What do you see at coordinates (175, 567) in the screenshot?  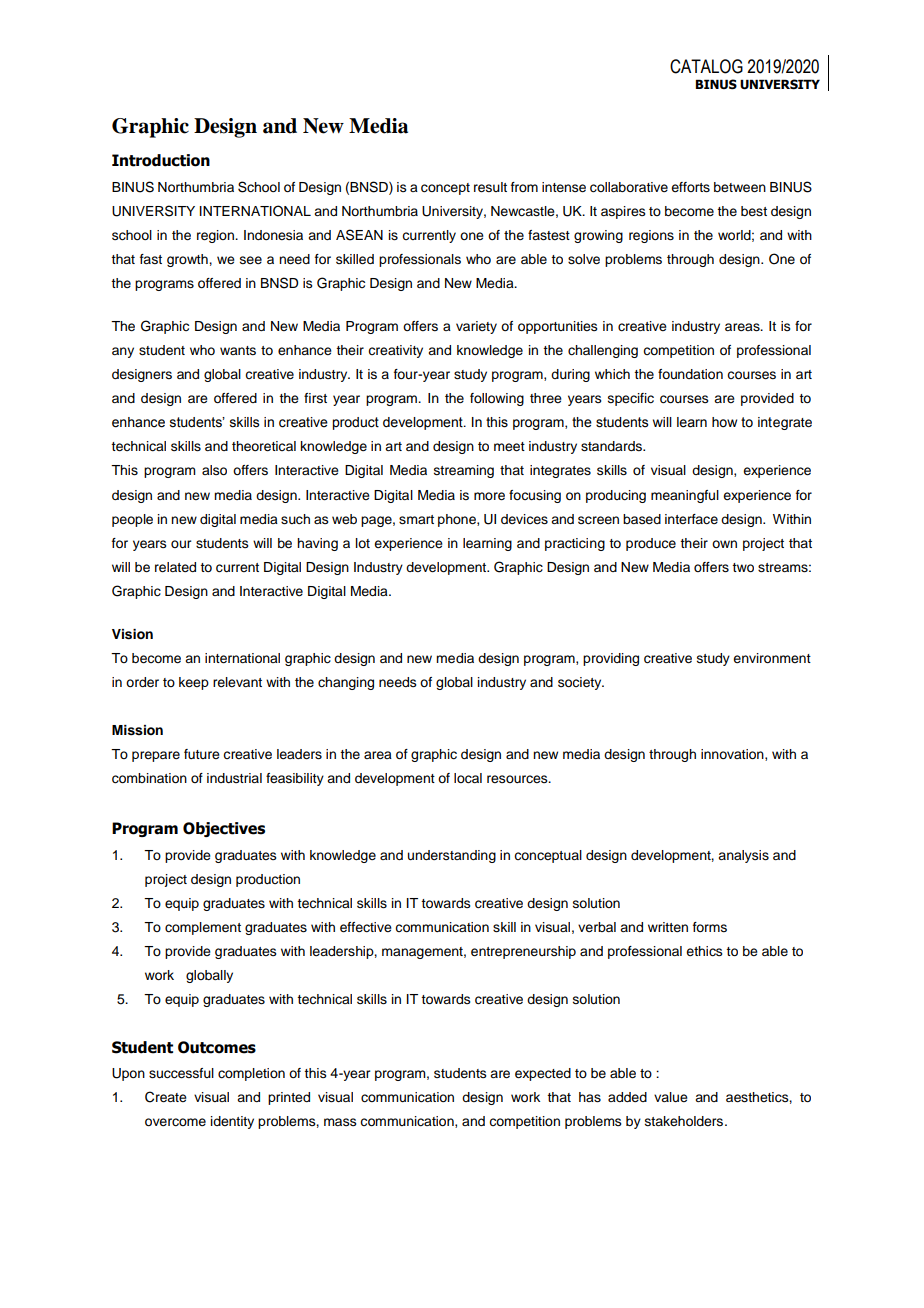 I see `related` at bounding box center [175, 567].
